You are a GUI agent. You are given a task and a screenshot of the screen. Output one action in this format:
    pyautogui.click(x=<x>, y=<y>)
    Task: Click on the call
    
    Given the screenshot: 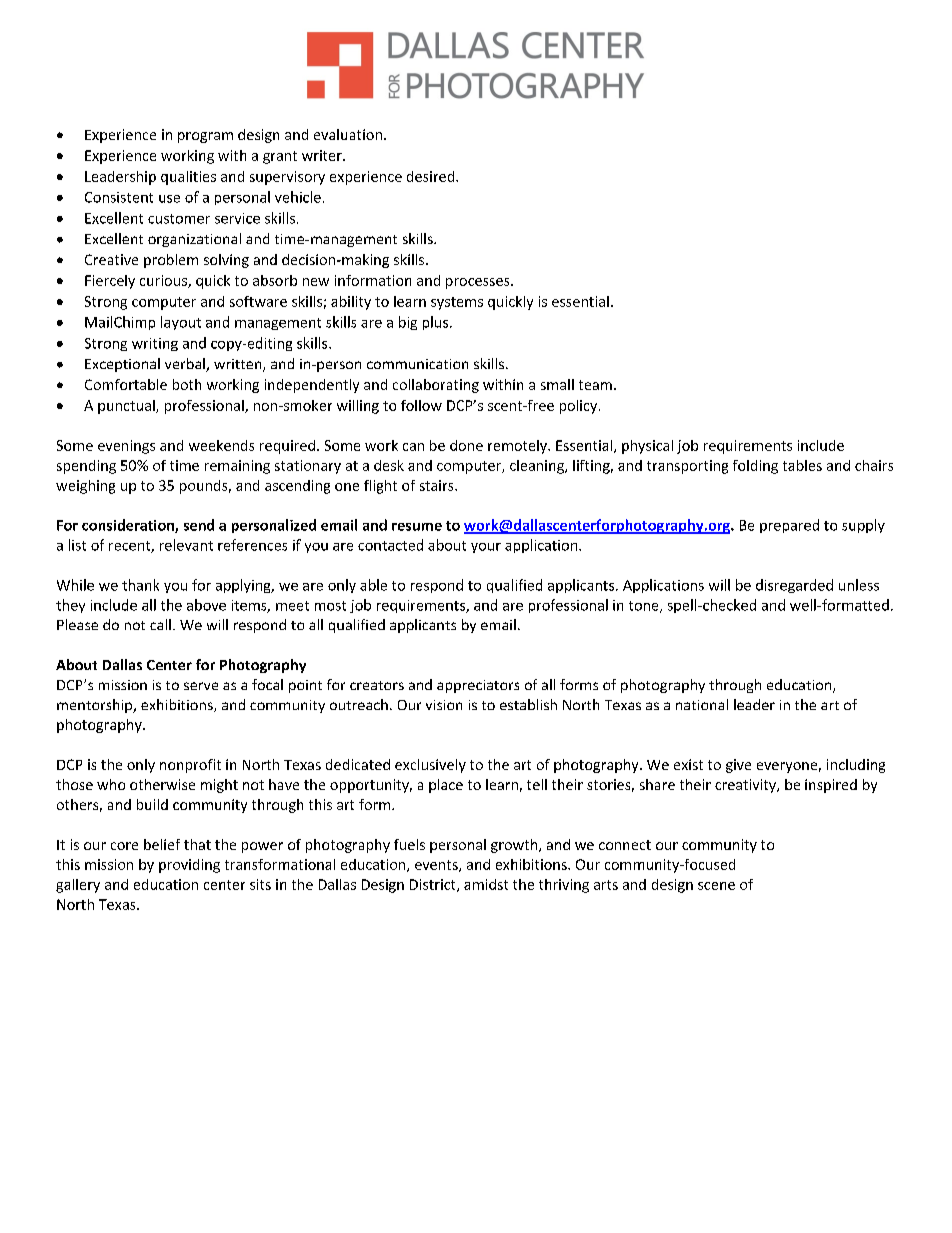 What is the action you would take?
    pyautogui.click(x=160, y=624)
